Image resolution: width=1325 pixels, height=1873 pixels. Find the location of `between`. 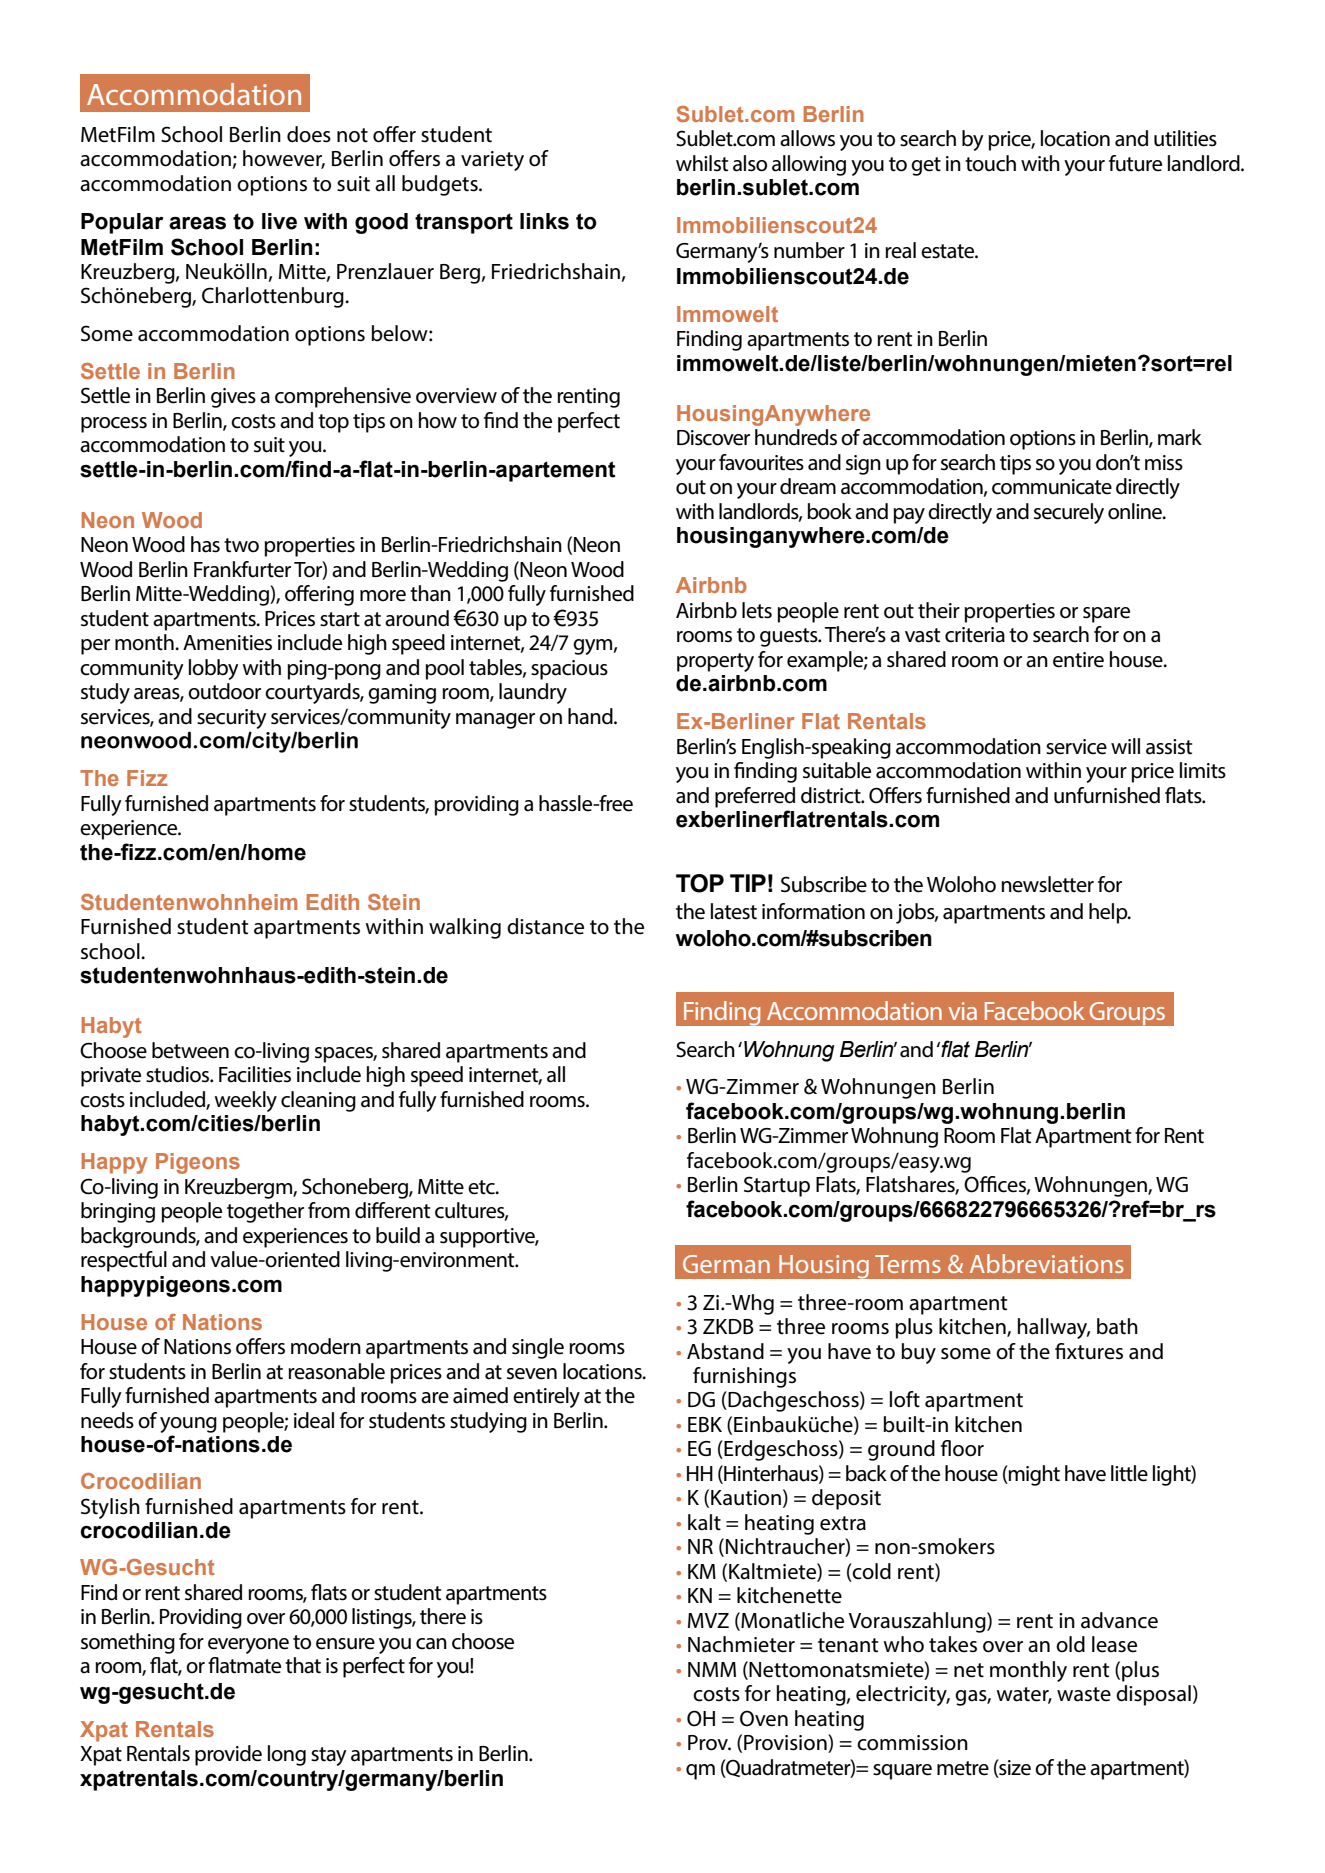

between is located at coordinates (190, 1050).
